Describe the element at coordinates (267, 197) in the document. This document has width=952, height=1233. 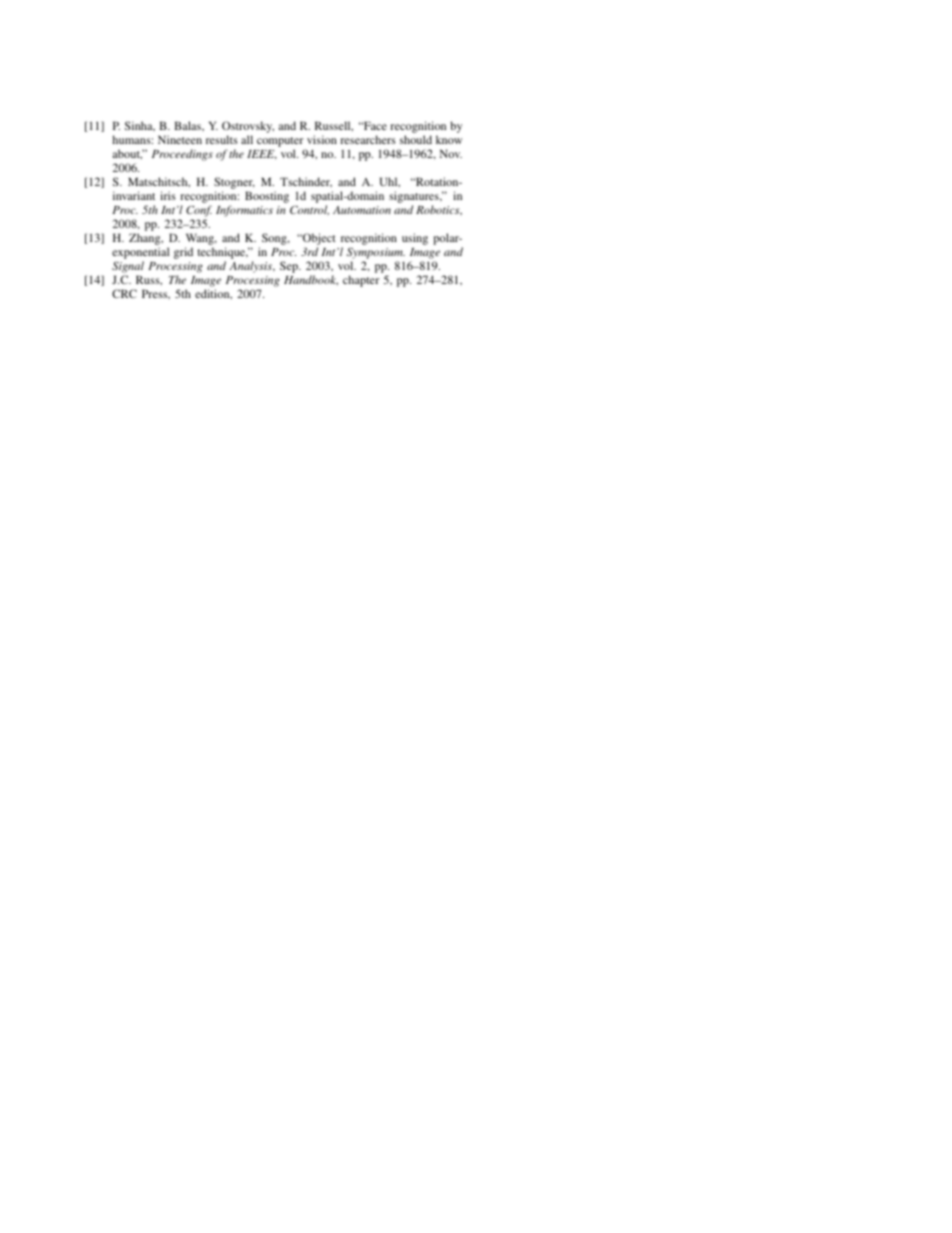
I see `Boosting` at that location.
